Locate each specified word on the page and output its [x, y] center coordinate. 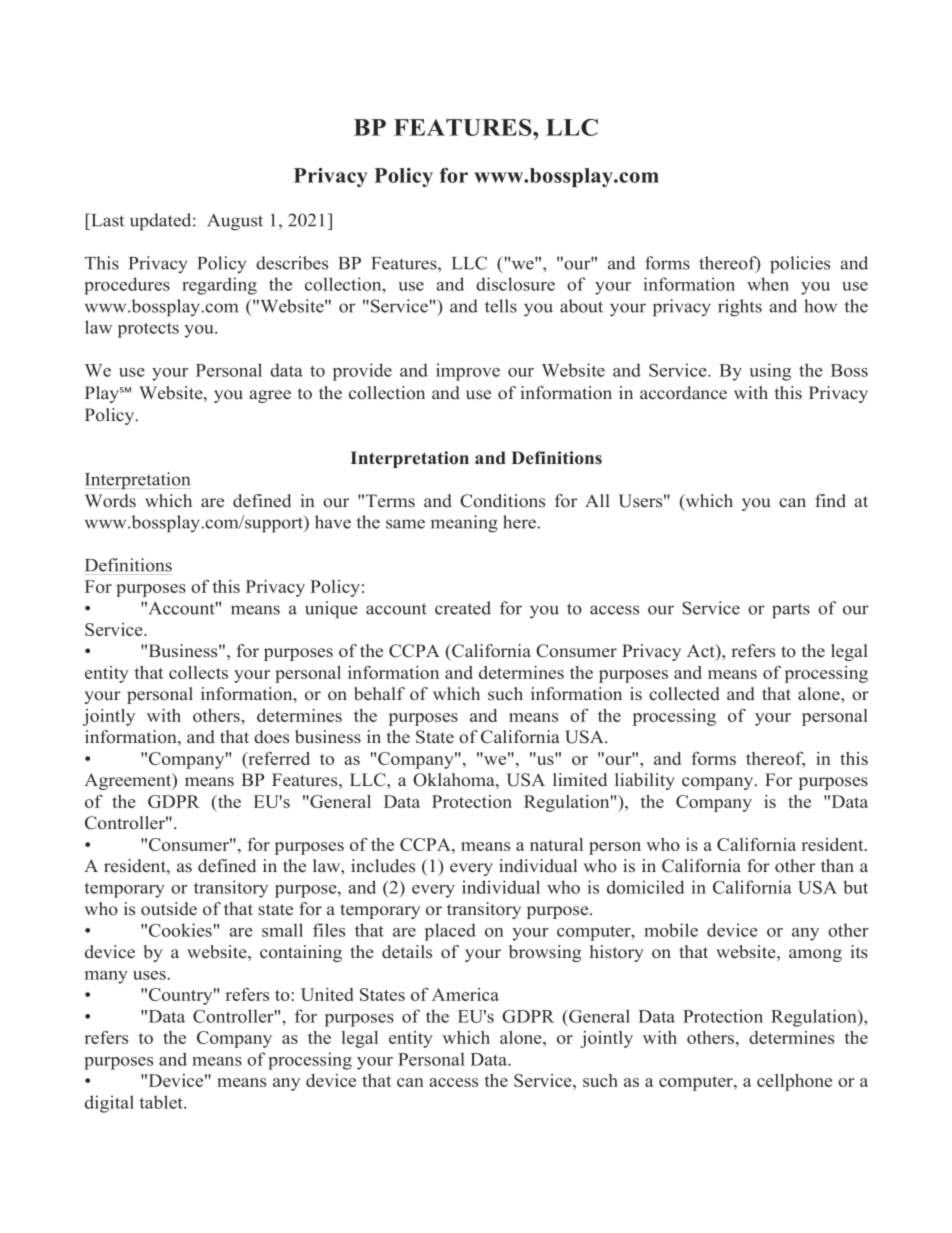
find [830, 501]
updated [162, 222]
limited [580, 780]
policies [800, 265]
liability [645, 781]
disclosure [515, 284]
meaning [464, 524]
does [271, 737]
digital [109, 1104]
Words [110, 501]
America [465, 994]
